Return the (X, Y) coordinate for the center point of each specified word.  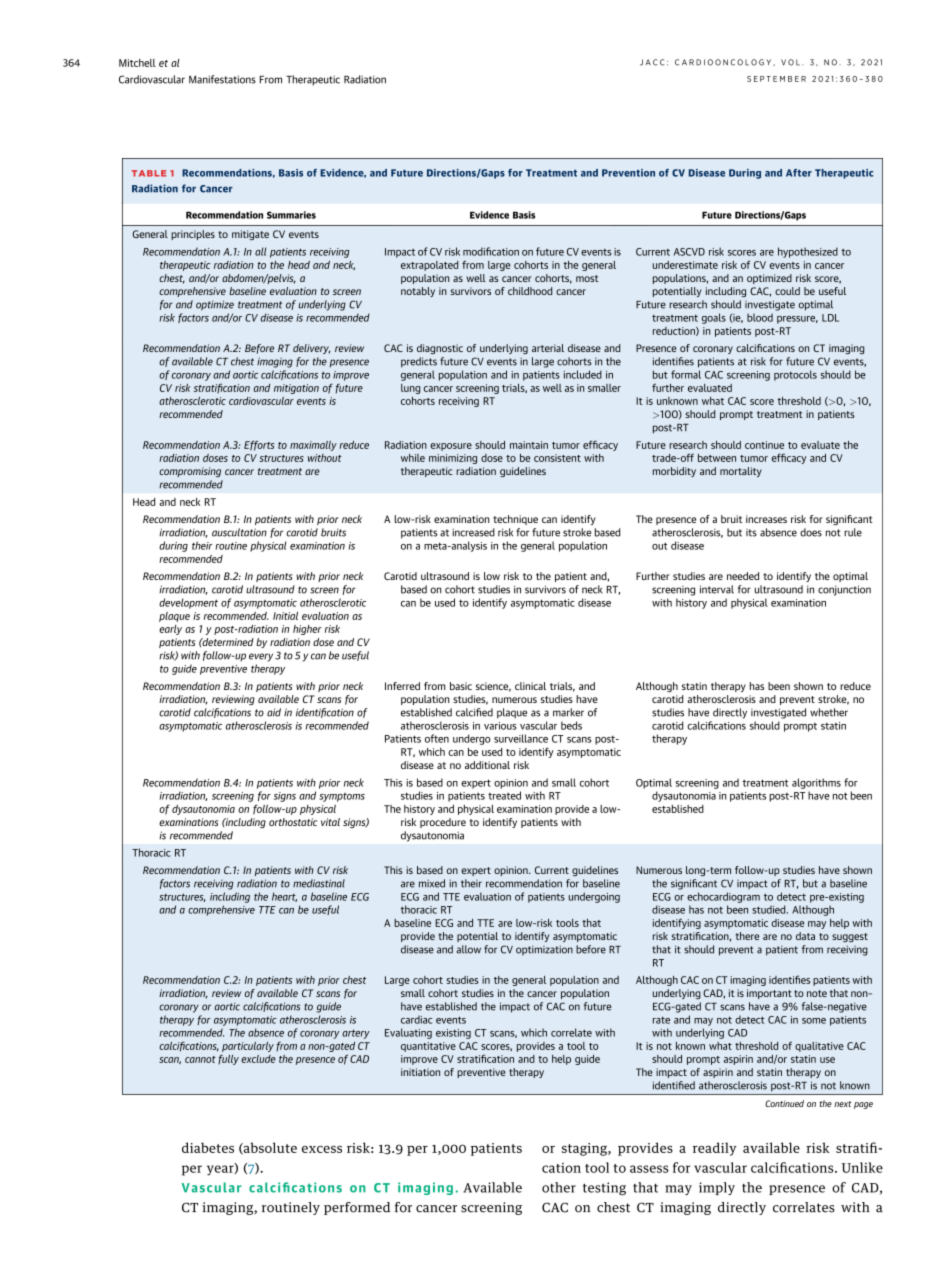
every (261, 657)
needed (743, 576)
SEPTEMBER (776, 79)
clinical (530, 686)
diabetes (208, 1147)
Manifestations (222, 79)
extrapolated (429, 266)
